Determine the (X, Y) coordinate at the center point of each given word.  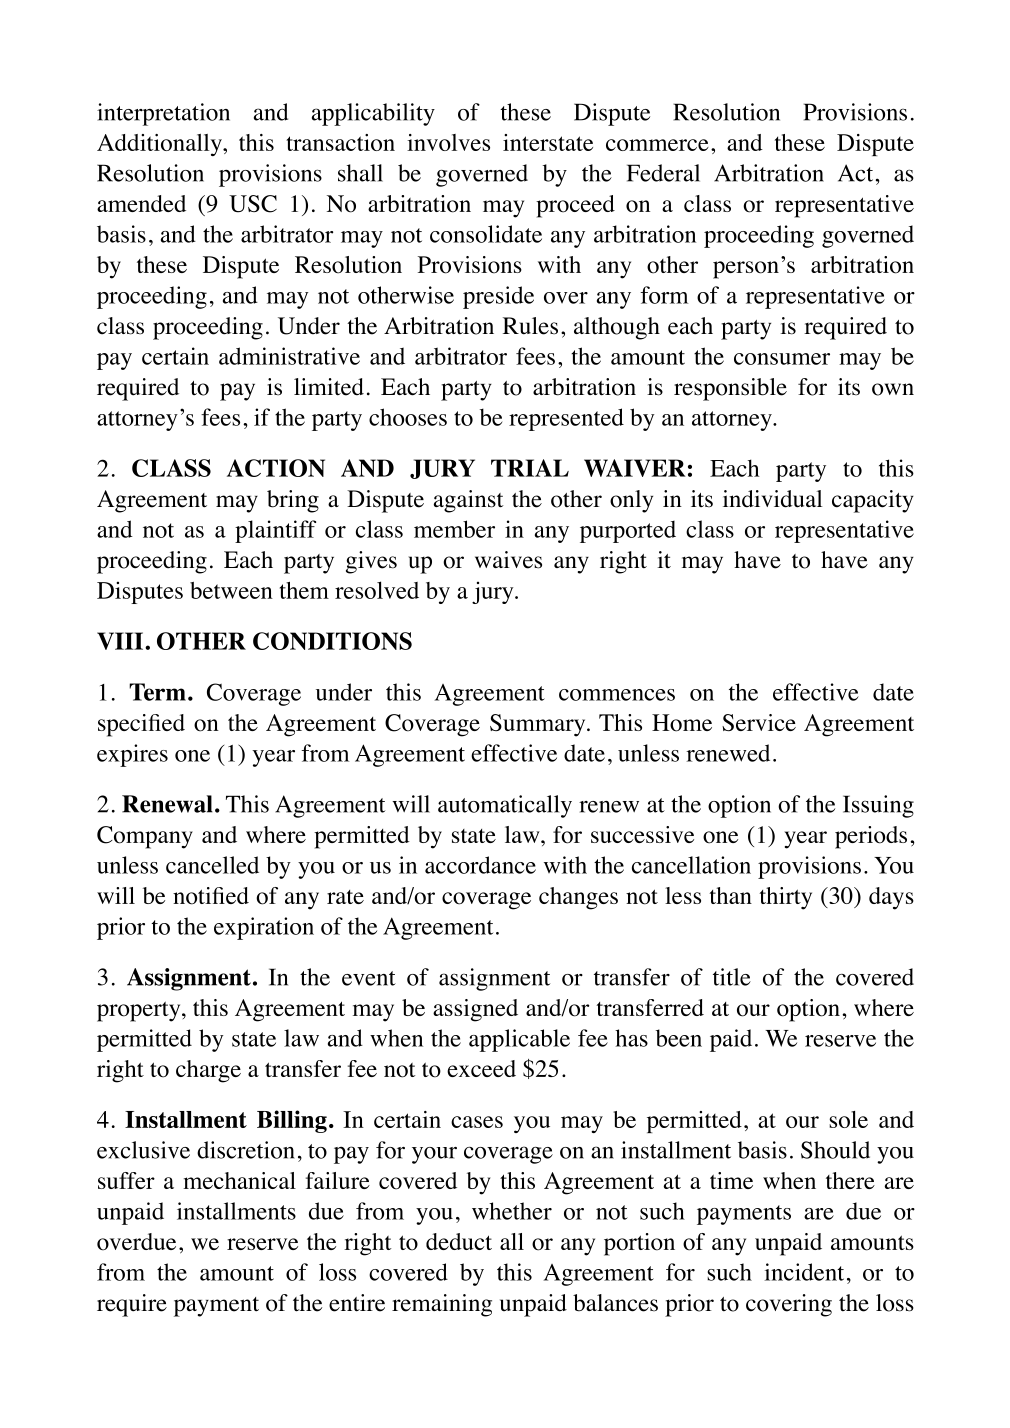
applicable (519, 1040)
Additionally (160, 145)
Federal (663, 173)
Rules (530, 326)
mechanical (239, 1180)
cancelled (212, 865)
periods (871, 837)
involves (448, 142)
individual (772, 499)
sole (848, 1119)
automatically (505, 806)
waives (508, 560)
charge (208, 1071)
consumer (782, 359)
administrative (289, 356)
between (231, 590)
